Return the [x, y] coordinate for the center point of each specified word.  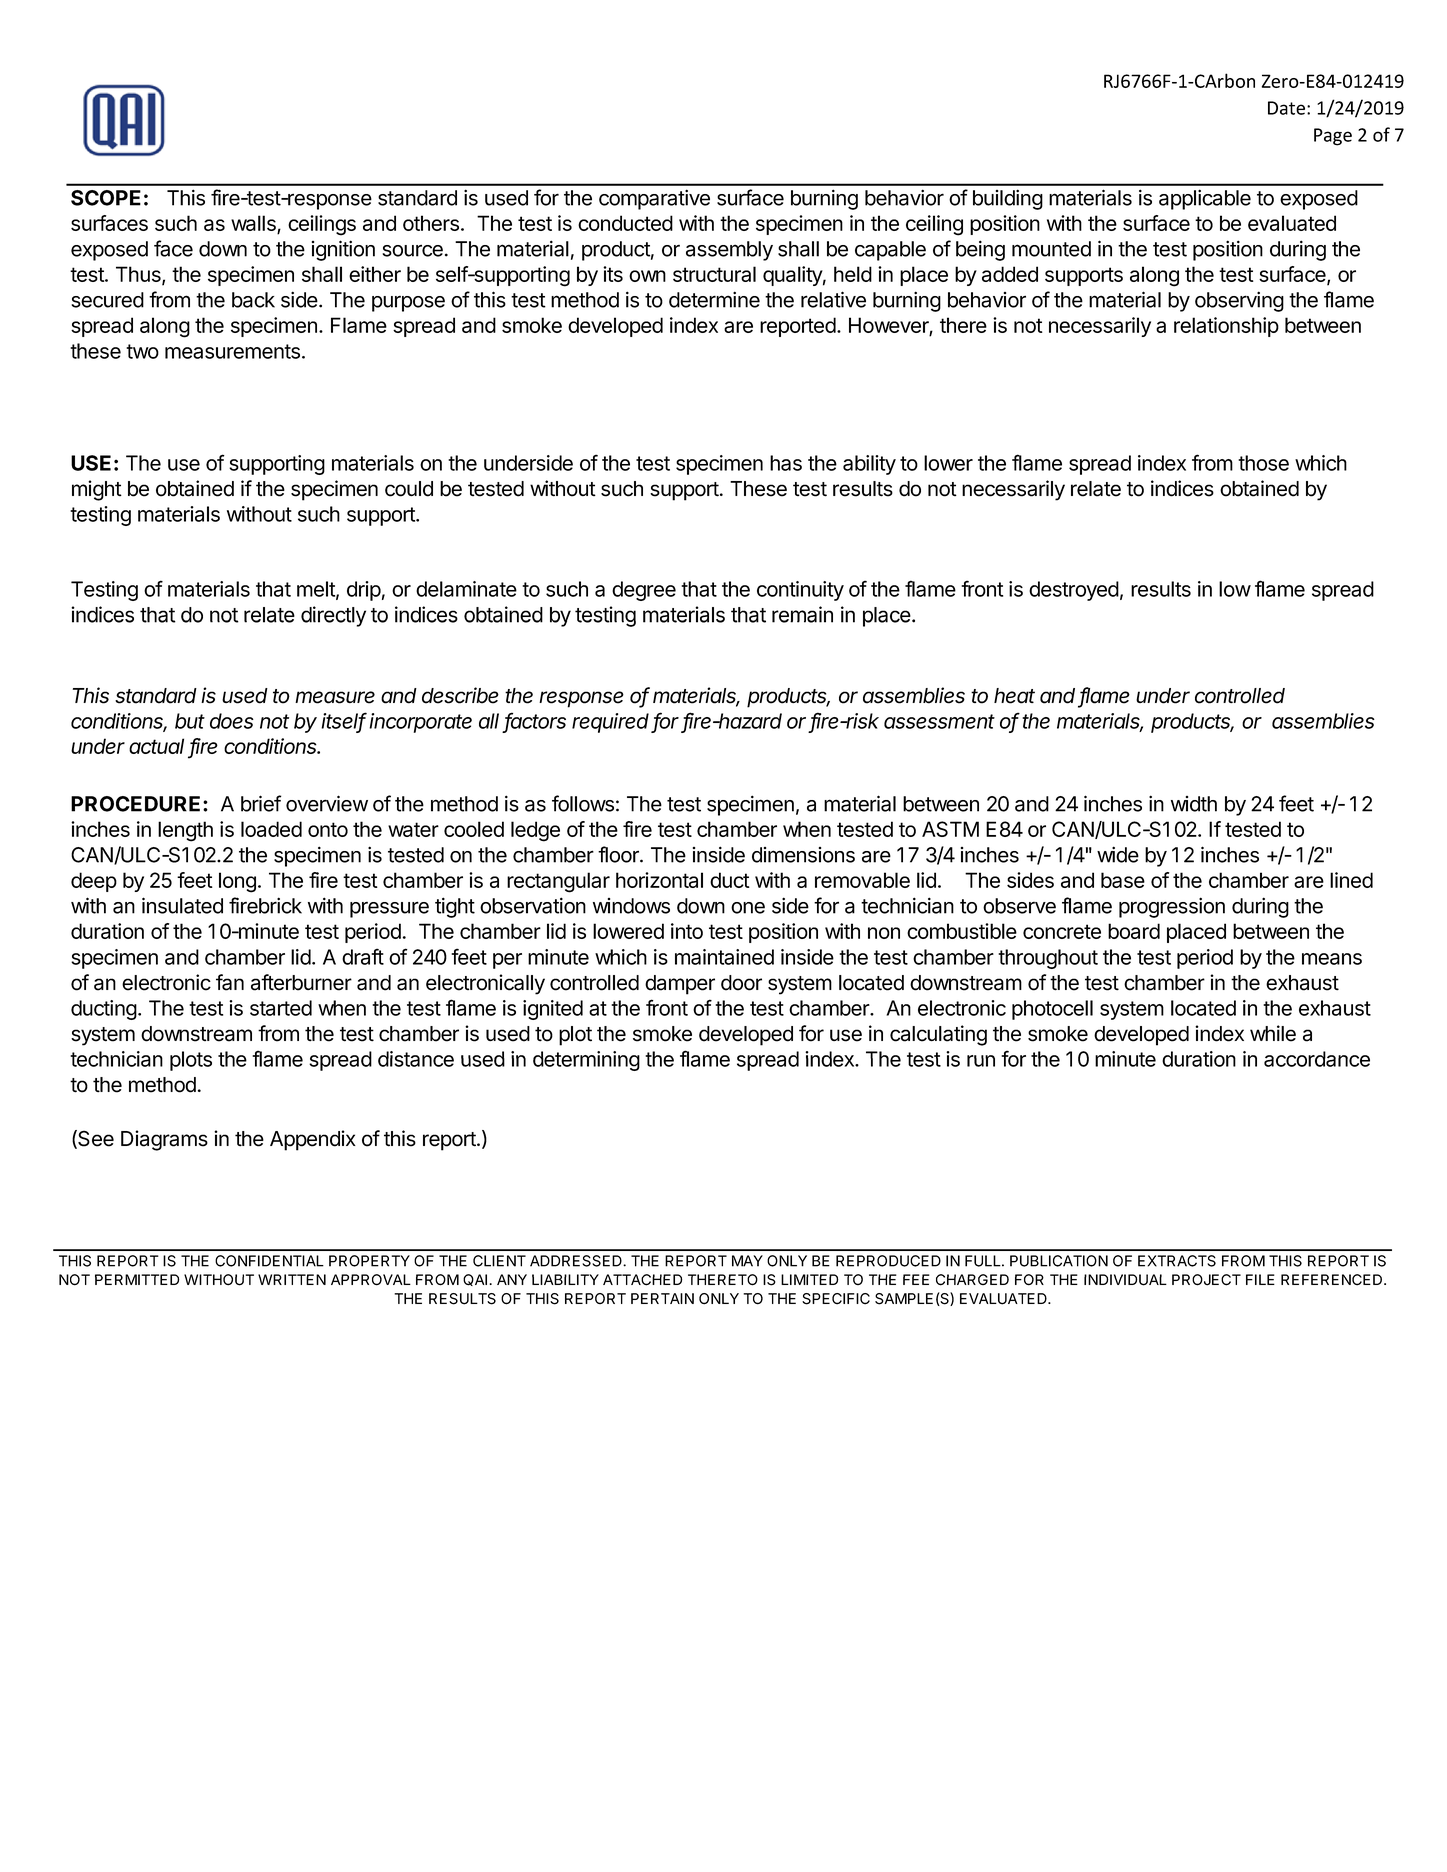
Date [1288, 108]
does [232, 721]
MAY [747, 1261]
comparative [654, 199]
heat [1014, 696]
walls [254, 224]
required [612, 723]
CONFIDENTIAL [269, 1261]
